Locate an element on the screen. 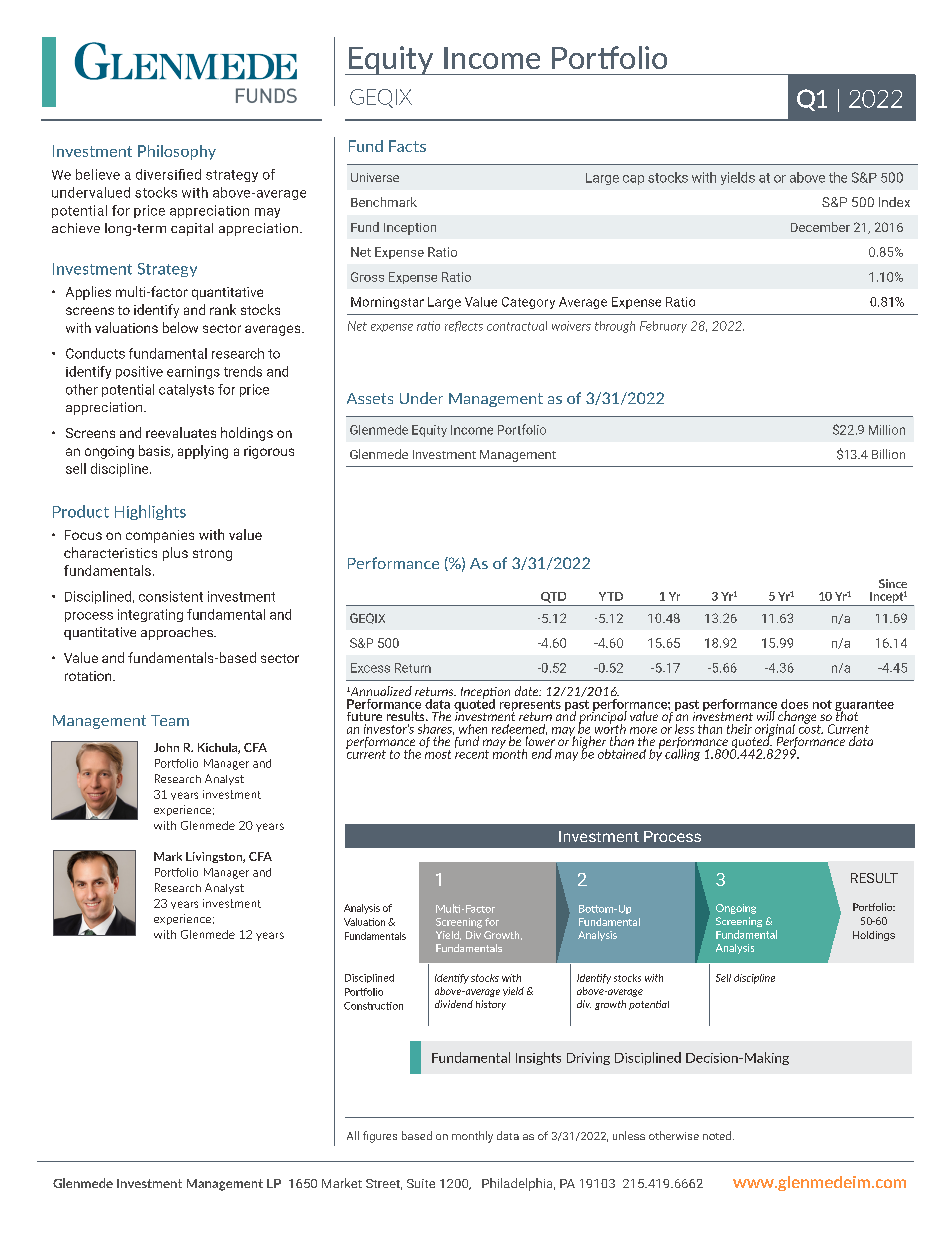 This screenshot has height=1233, width=952. diversified is located at coordinates (168, 174).
